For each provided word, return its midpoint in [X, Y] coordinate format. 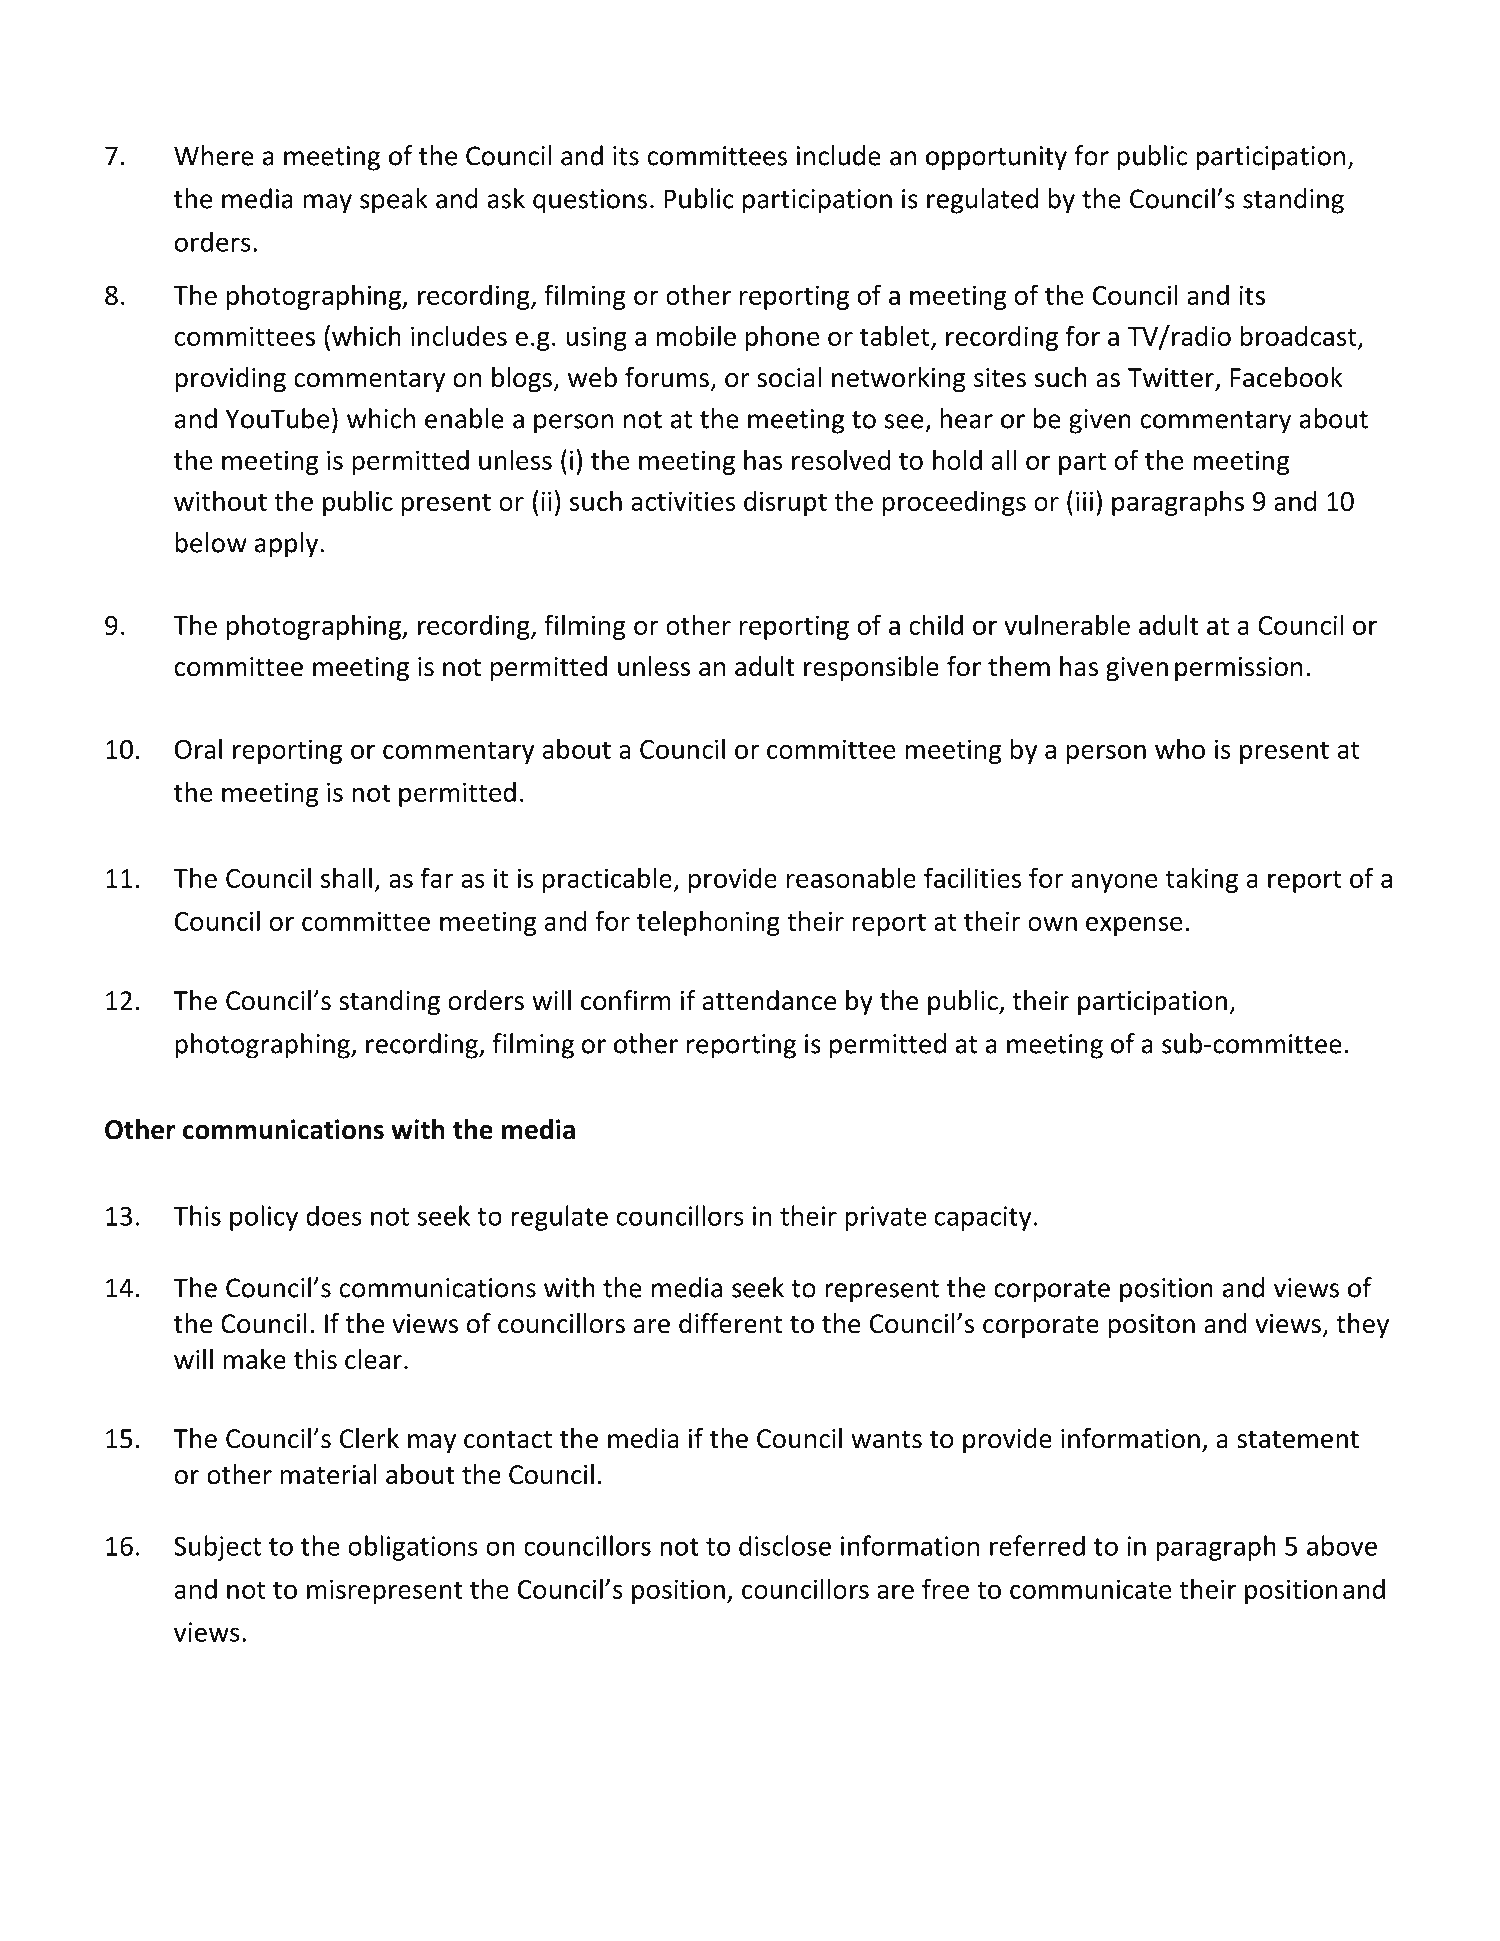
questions [590, 201]
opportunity [996, 158]
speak [394, 201]
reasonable [851, 877]
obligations [413, 1548]
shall [346, 877]
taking [1201, 880]
